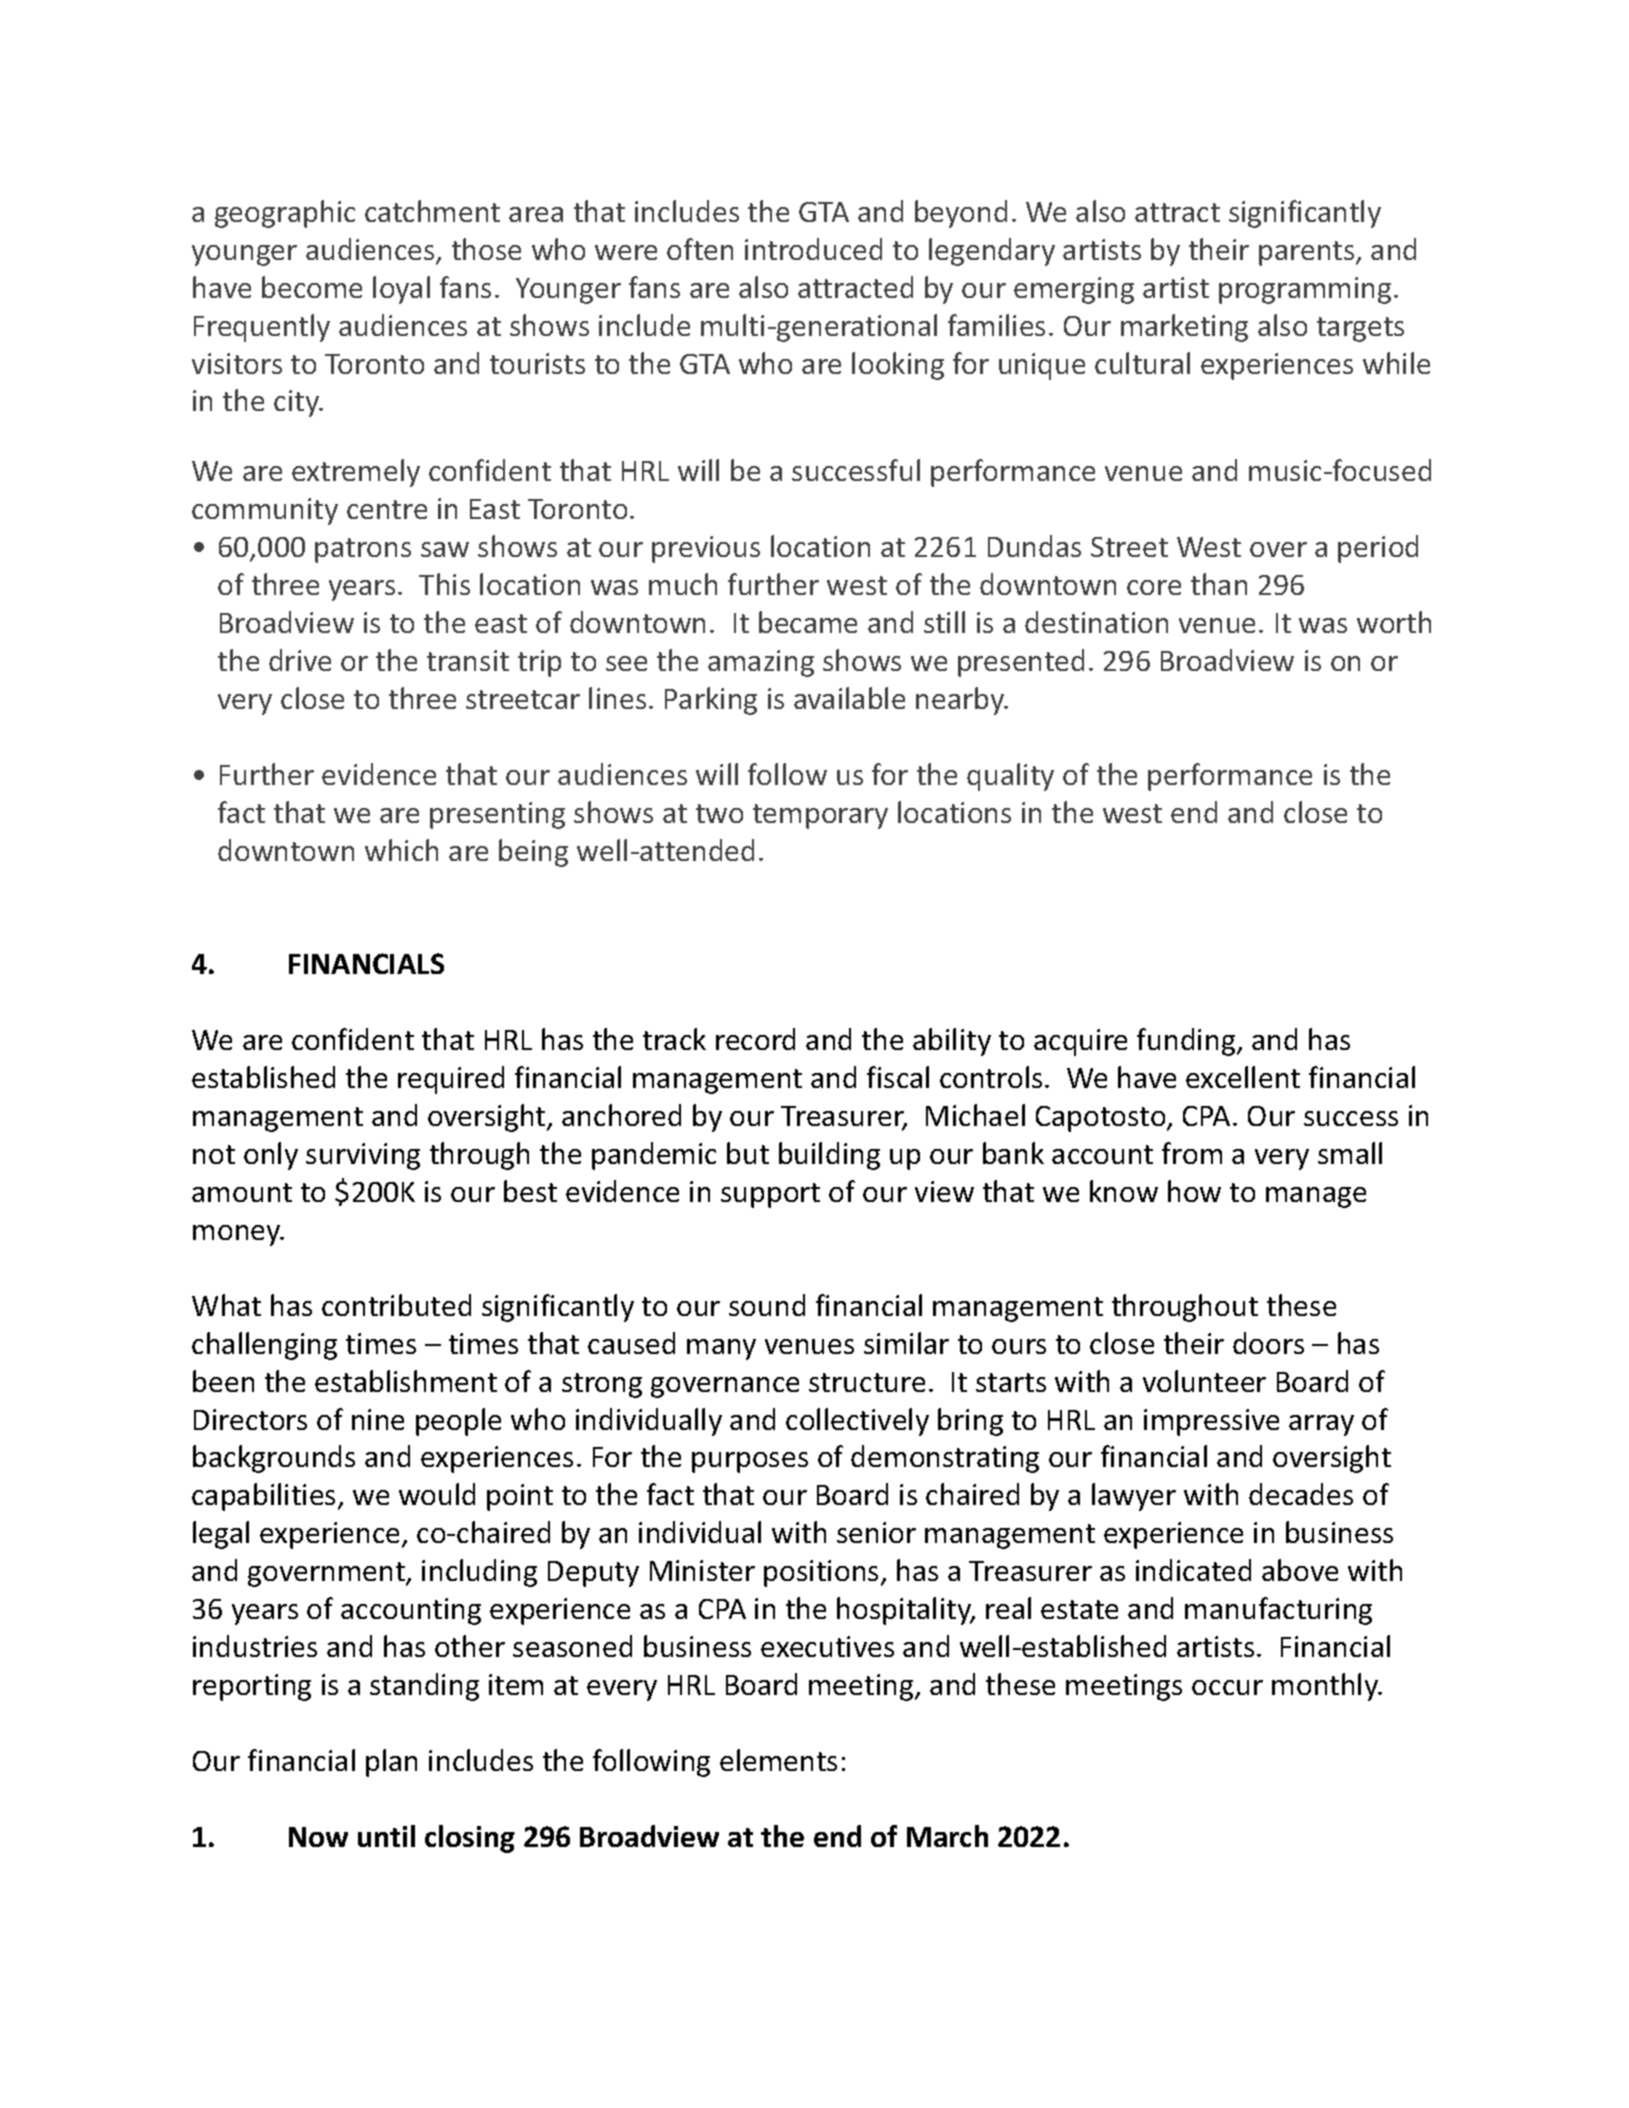 This document has height=2108, width=1629. Describe the element at coordinates (1308, 253) in the document. I see `parents` at that location.
